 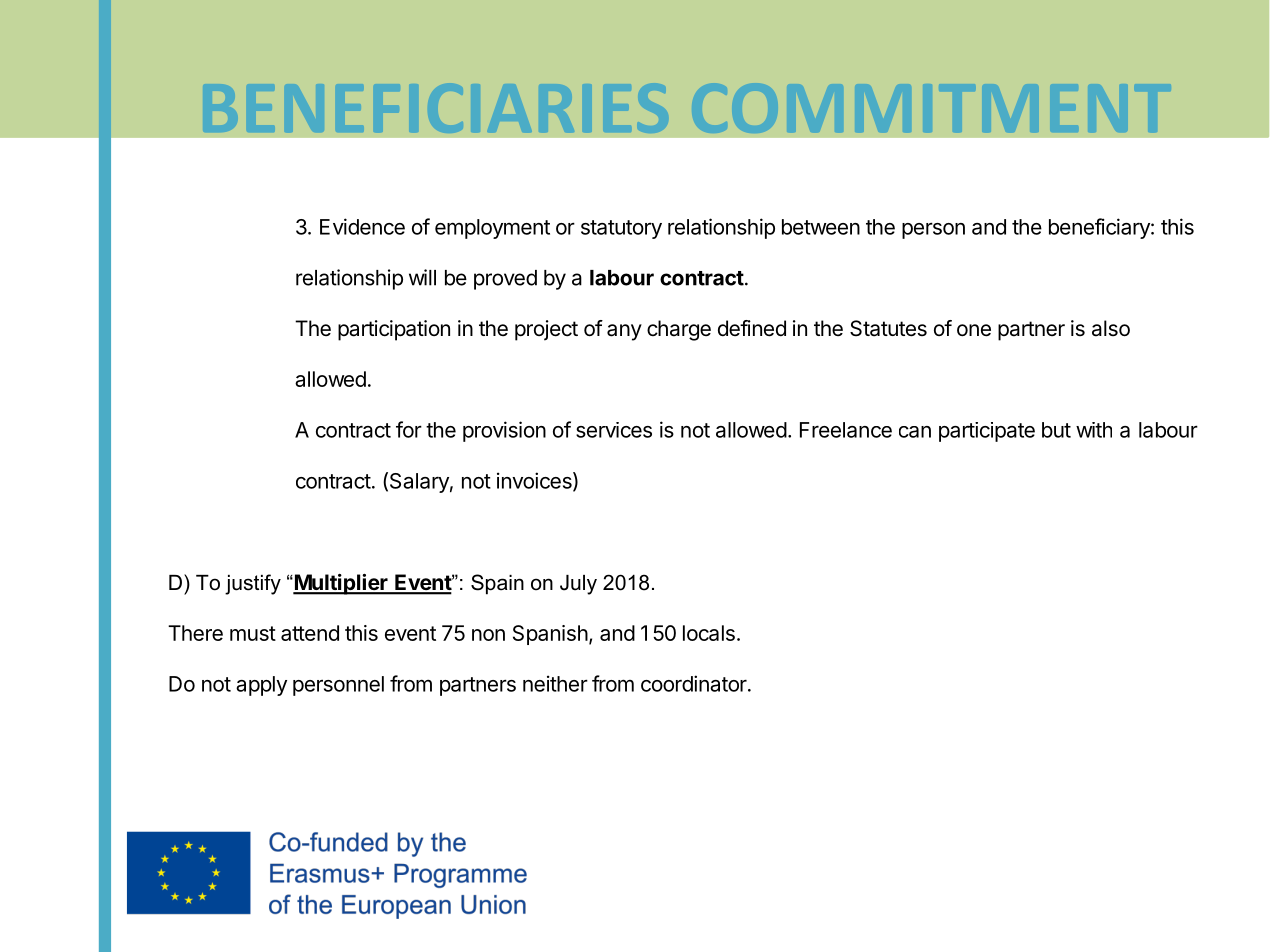 What do you see at coordinates (709, 633) in the document?
I see `locals` at bounding box center [709, 633].
